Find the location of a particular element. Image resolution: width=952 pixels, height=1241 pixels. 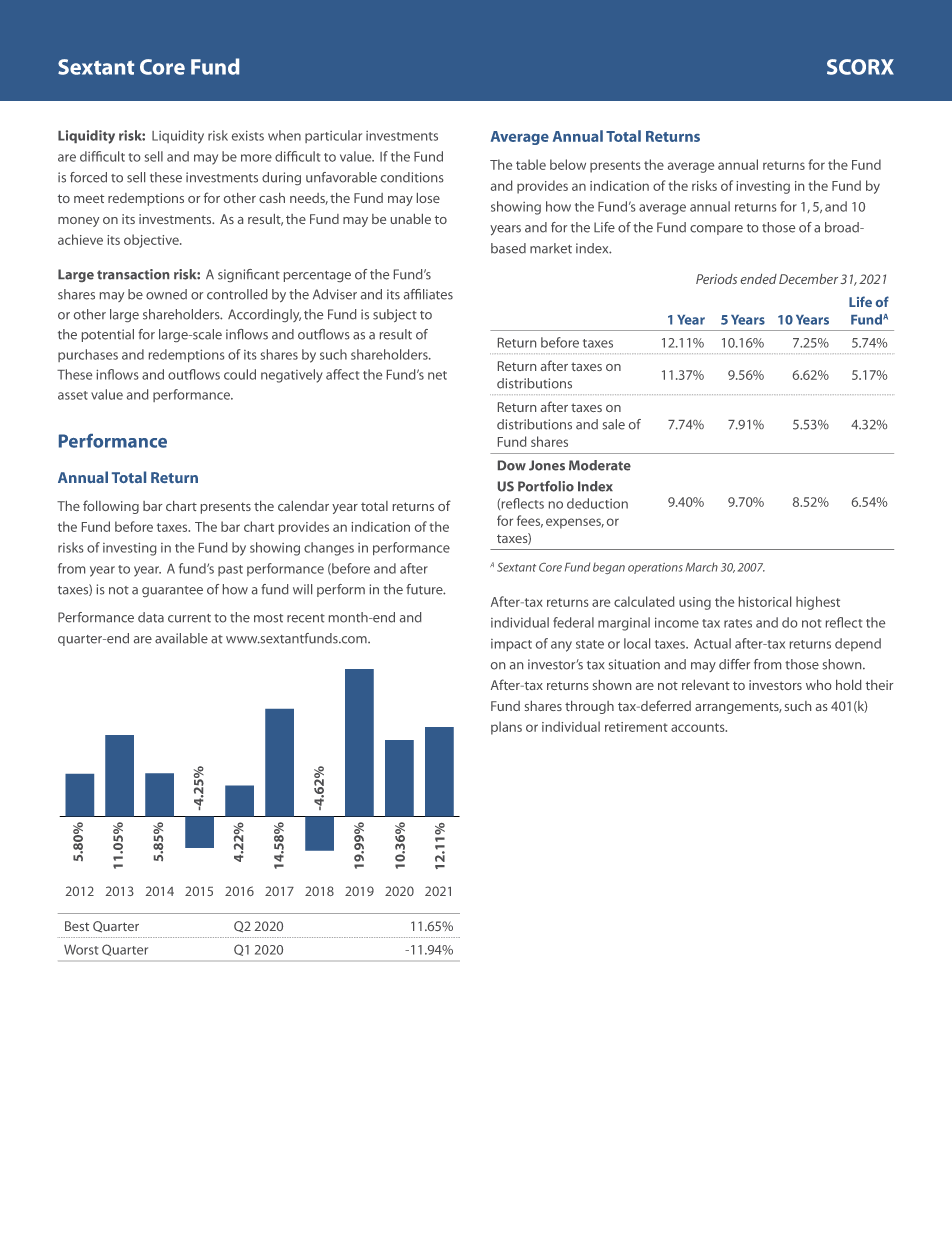

more is located at coordinates (256, 158).
